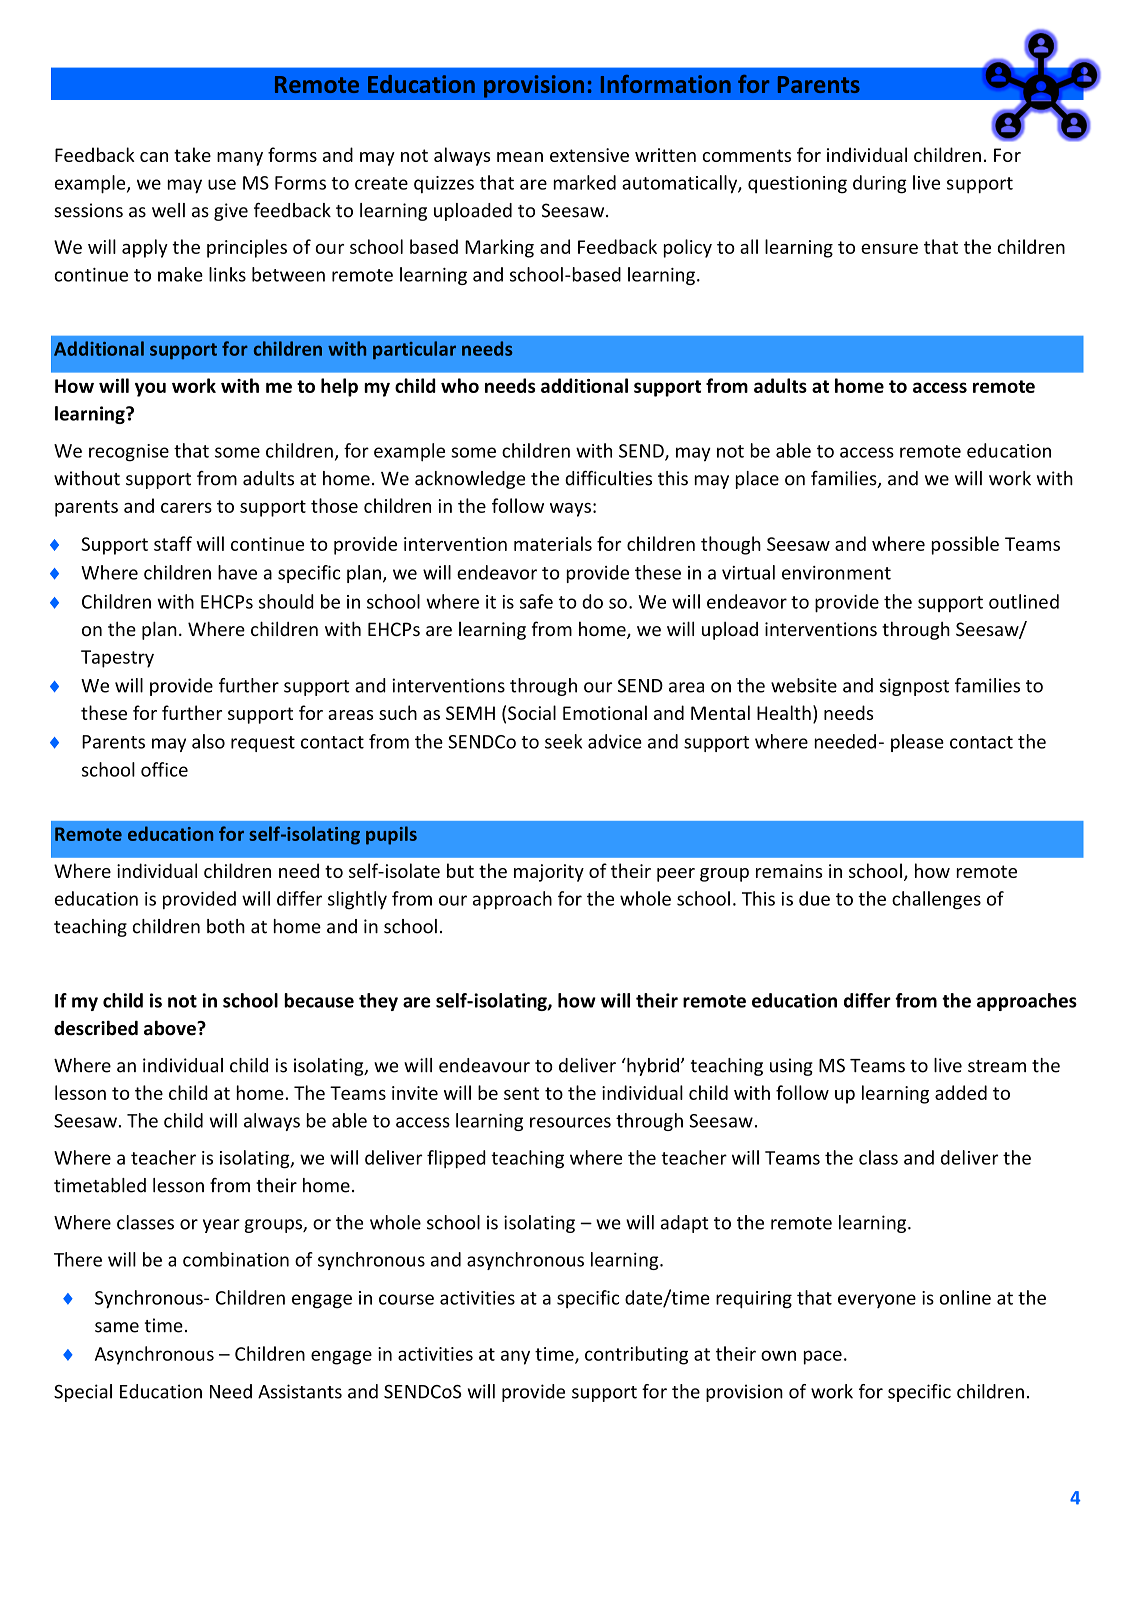 Image resolution: width=1134 pixels, height=1603 pixels. What do you see at coordinates (636, 1355) in the screenshot?
I see `contributing` at bounding box center [636, 1355].
